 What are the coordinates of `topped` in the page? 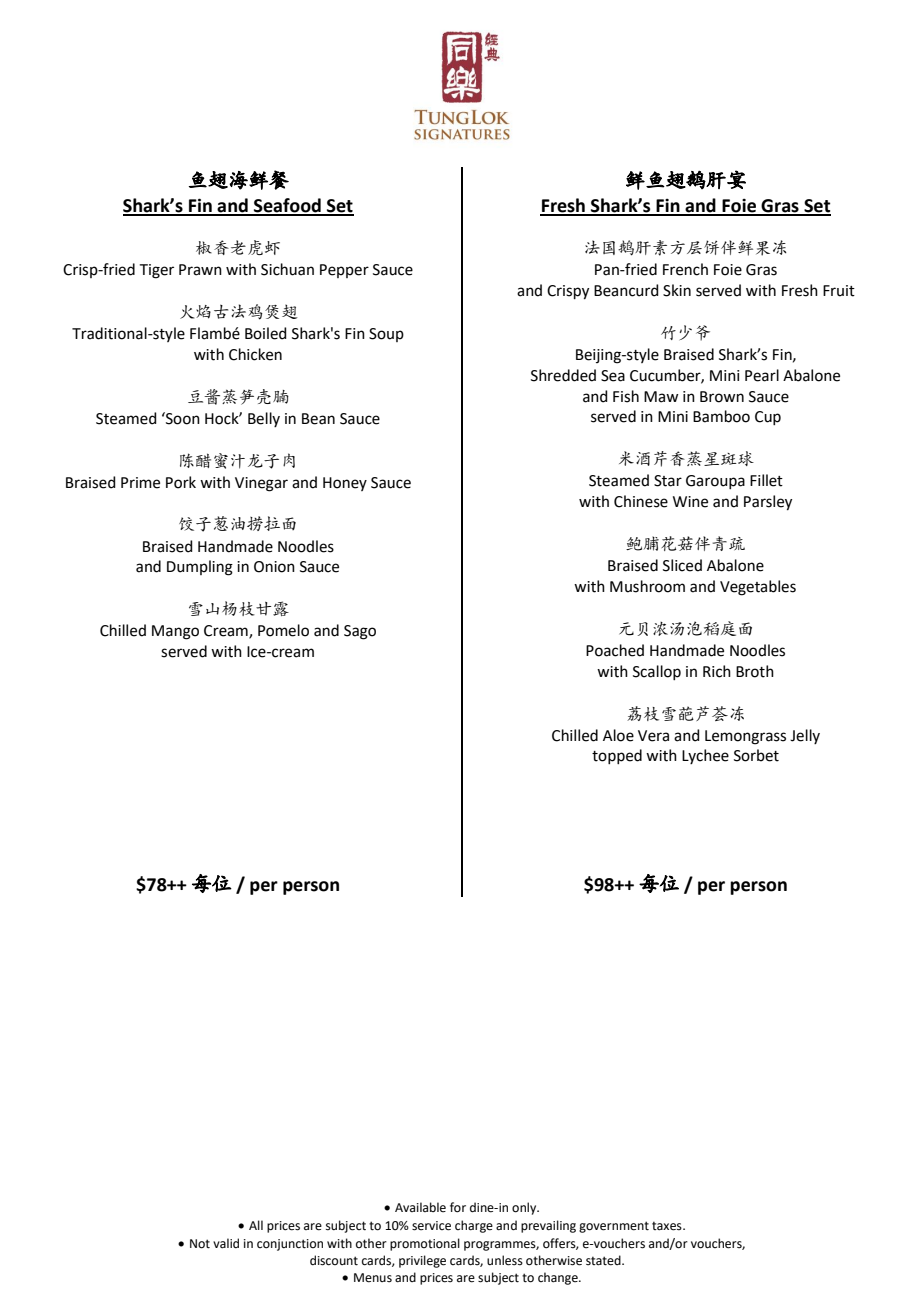 It's located at (617, 756).
